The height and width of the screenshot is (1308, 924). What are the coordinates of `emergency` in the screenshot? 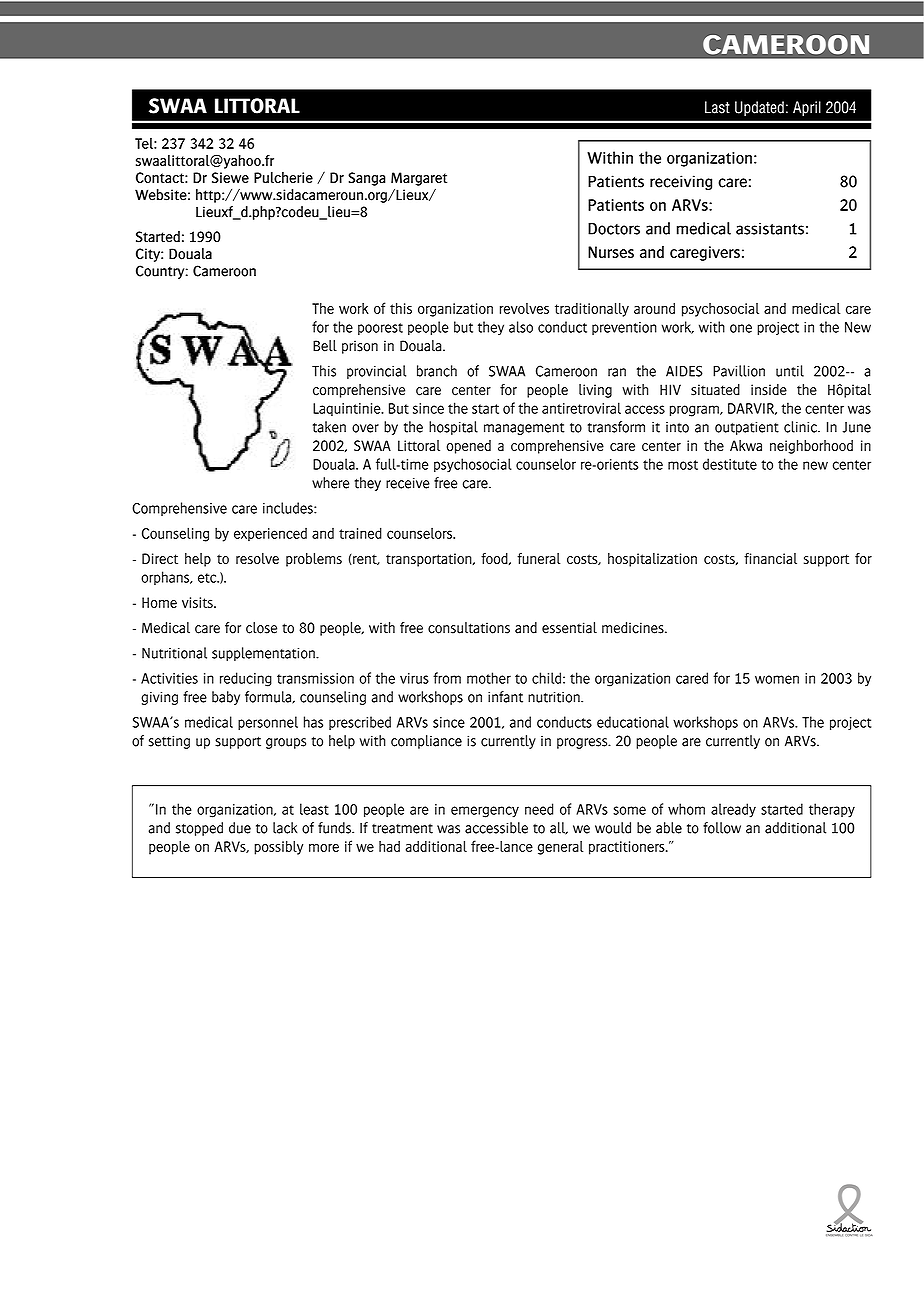 It's located at (485, 812).
